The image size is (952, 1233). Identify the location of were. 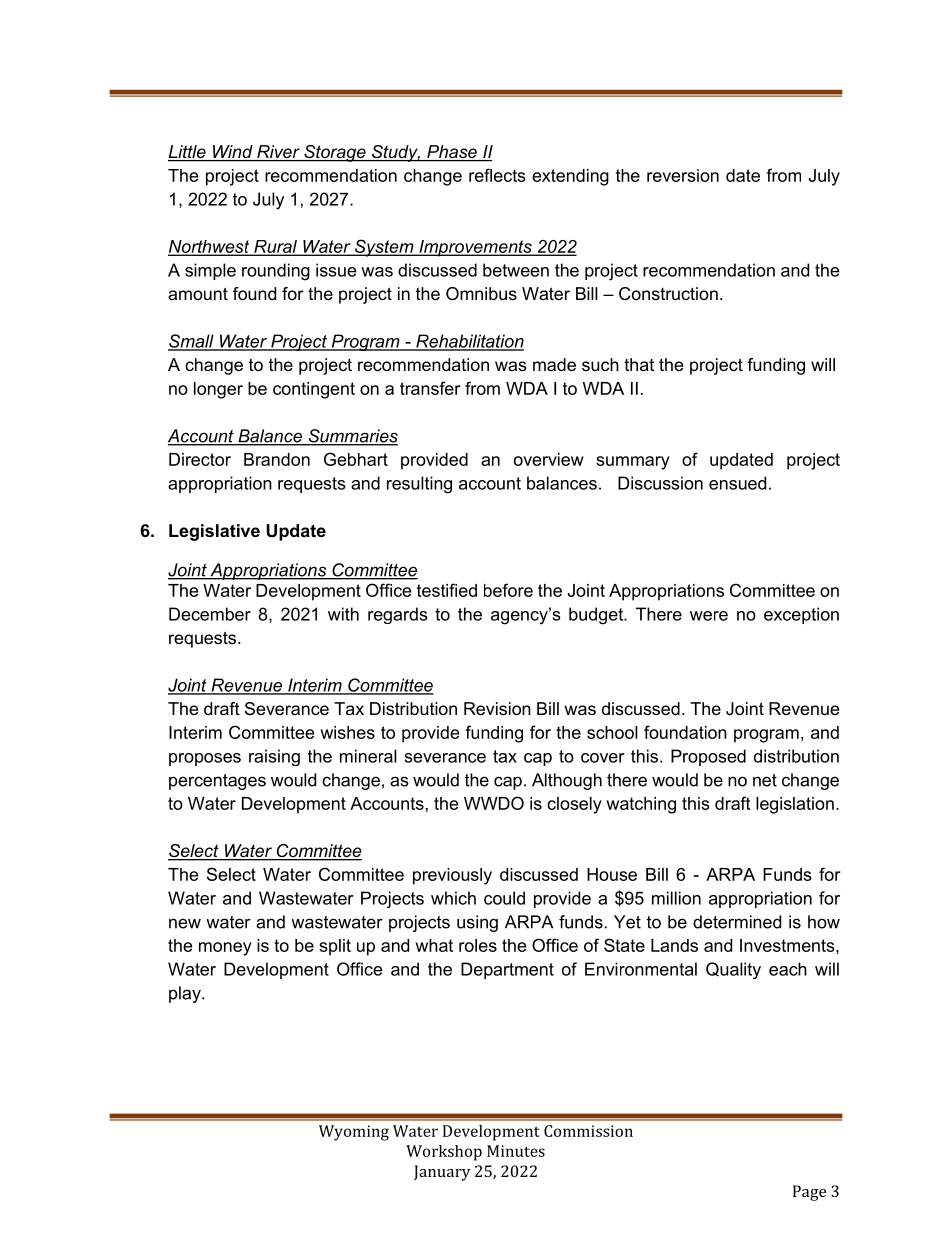
(709, 616).
